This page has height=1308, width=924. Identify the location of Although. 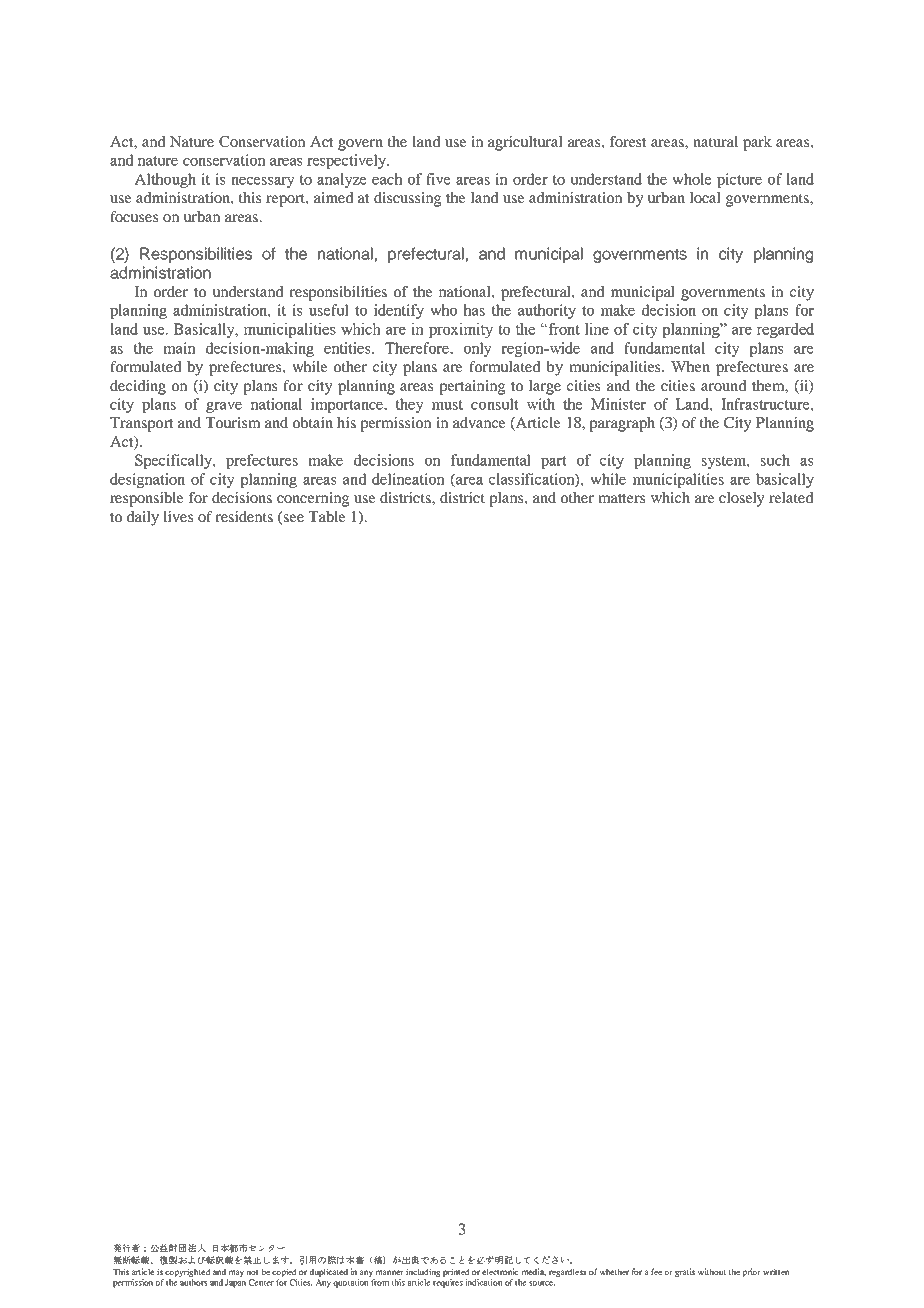
(165, 180).
